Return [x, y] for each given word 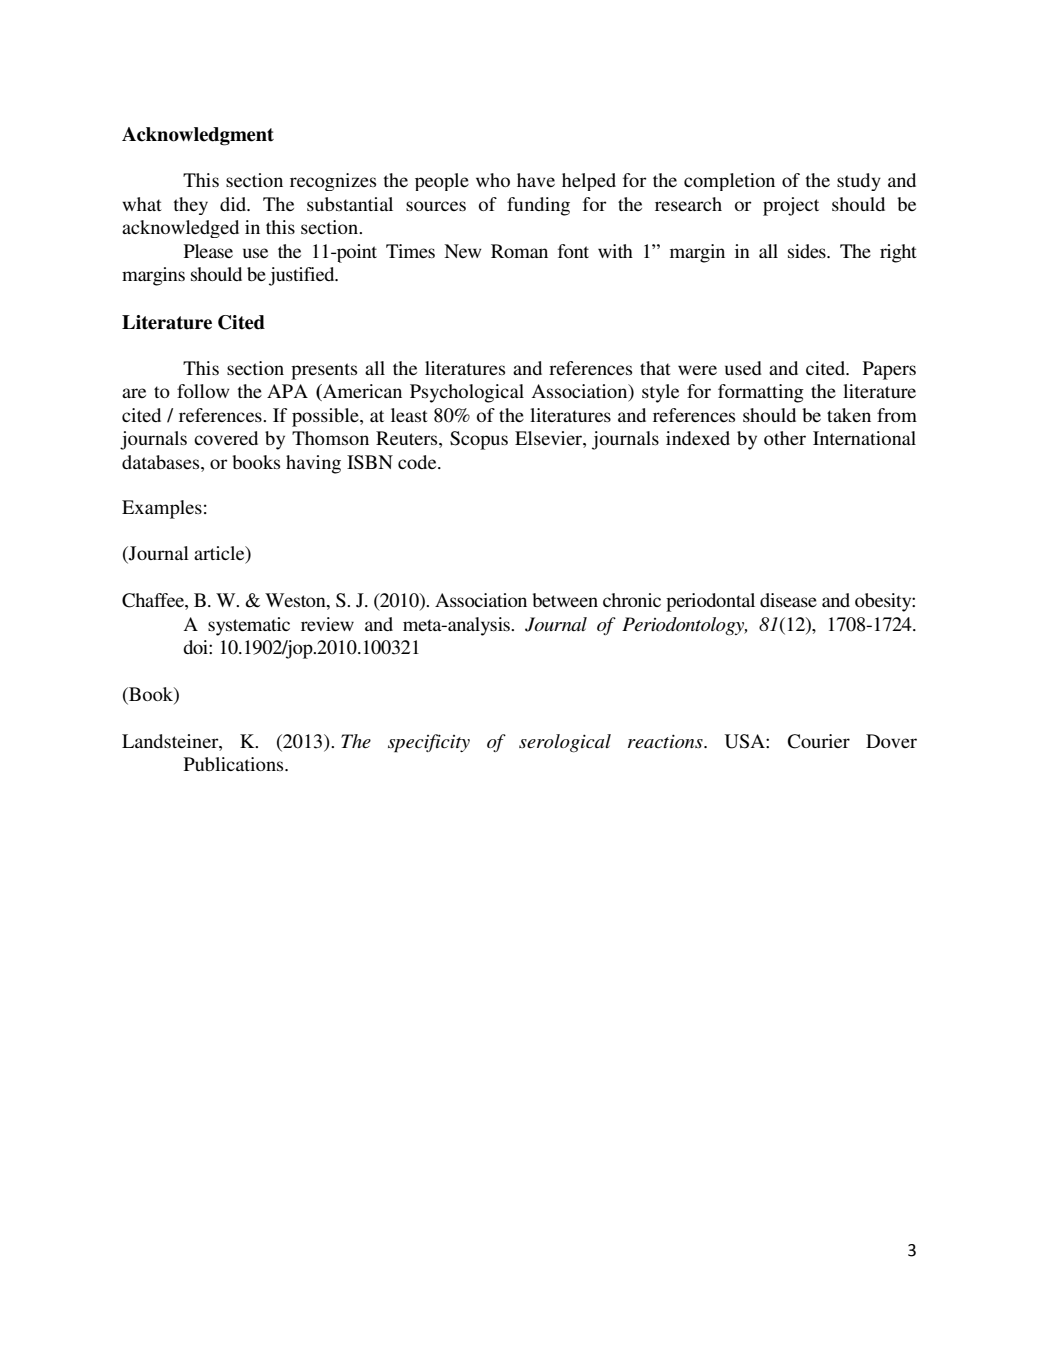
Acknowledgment [198, 136]
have [536, 180]
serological [565, 743]
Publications [235, 764]
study [859, 182]
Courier [819, 741]
